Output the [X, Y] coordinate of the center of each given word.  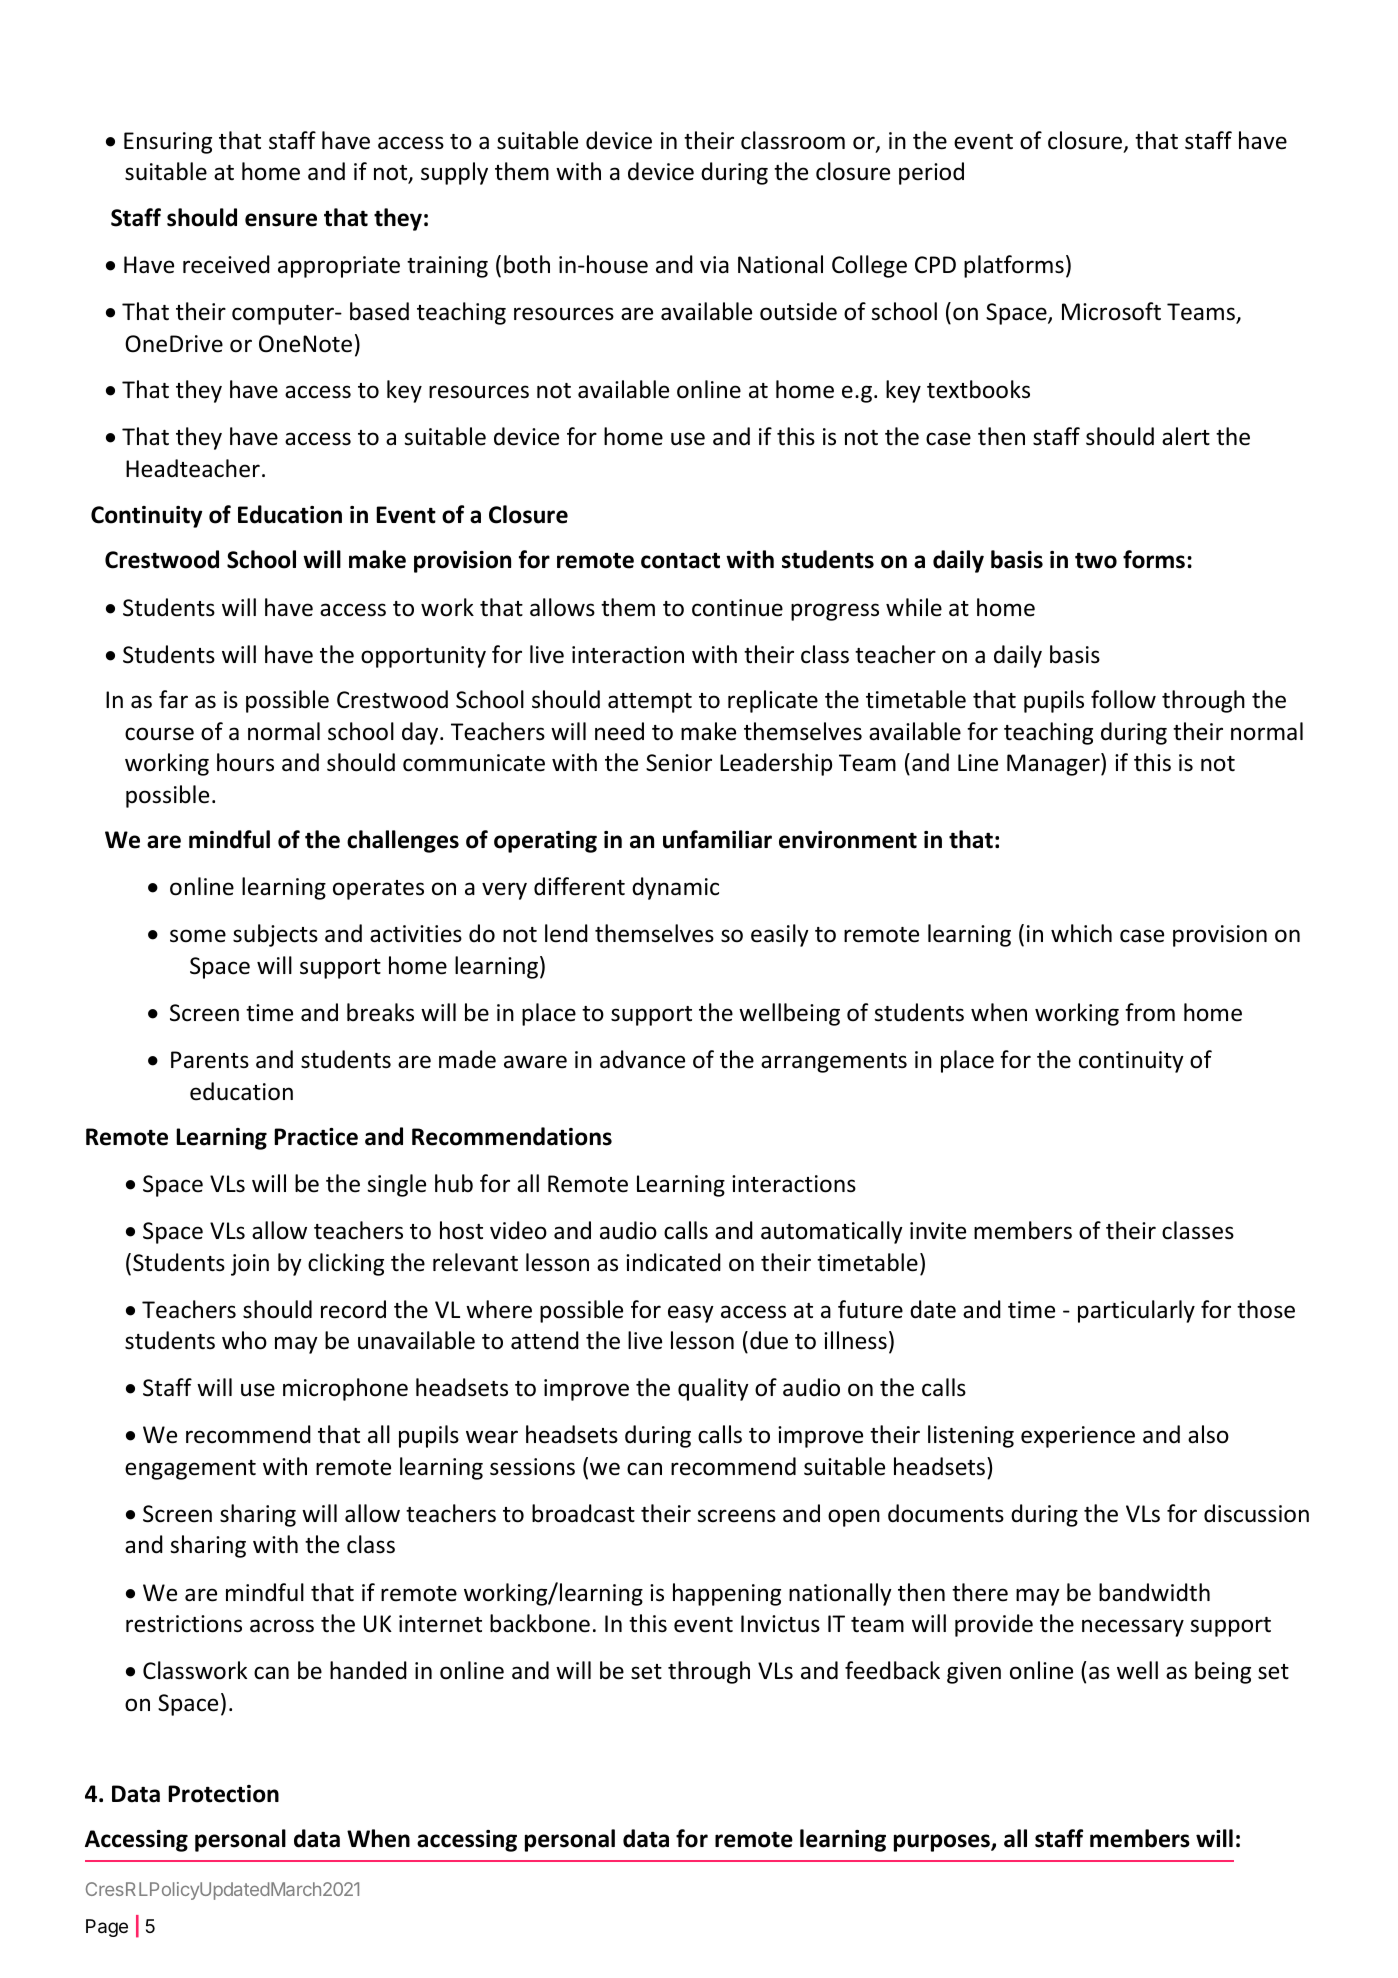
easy [691, 1314]
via [714, 264]
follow [1123, 699]
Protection [223, 1794]
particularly [1136, 1311]
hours [245, 762]
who [244, 1340]
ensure [281, 220]
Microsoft [1111, 311]
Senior [679, 763]
